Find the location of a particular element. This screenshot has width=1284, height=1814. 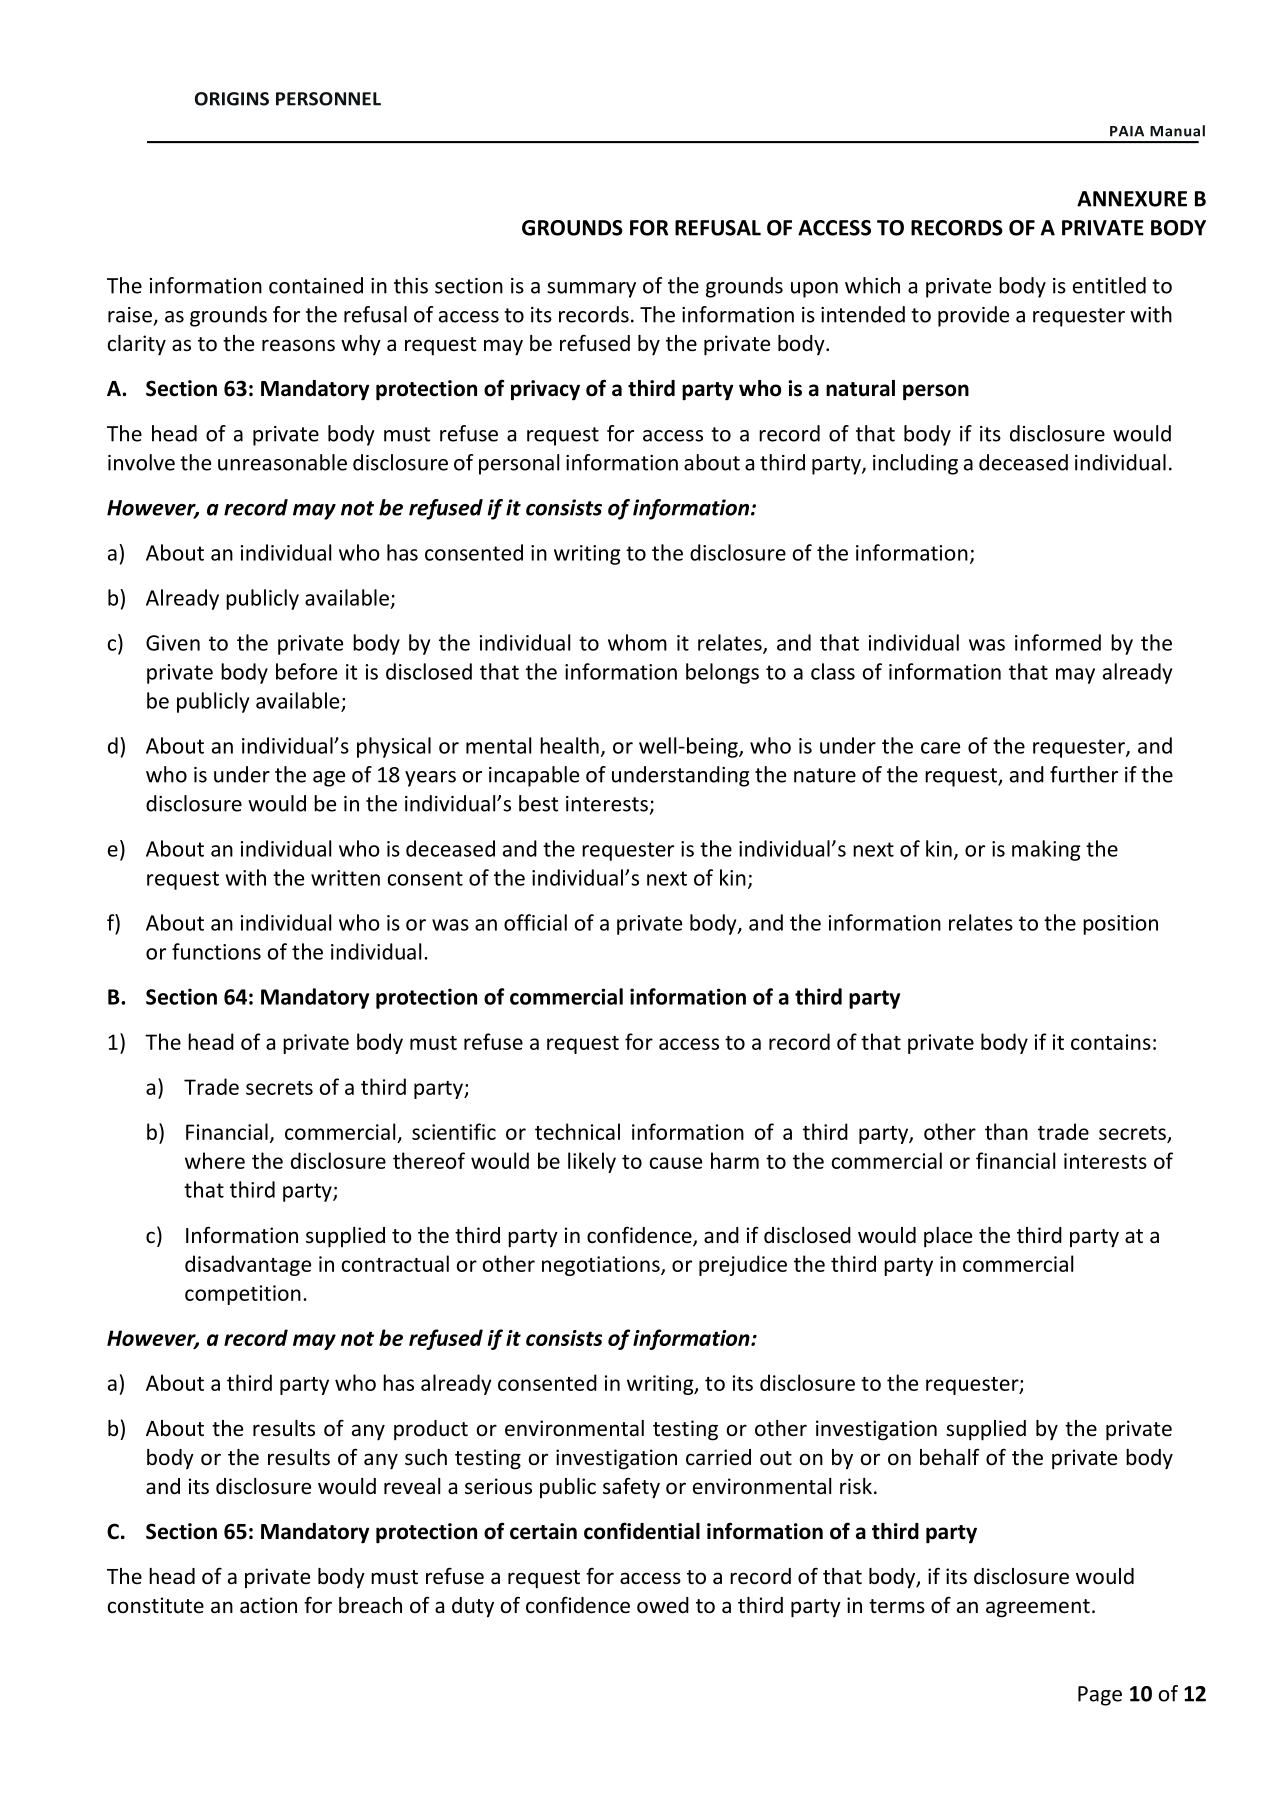

ORIGINS is located at coordinates (232, 99).
